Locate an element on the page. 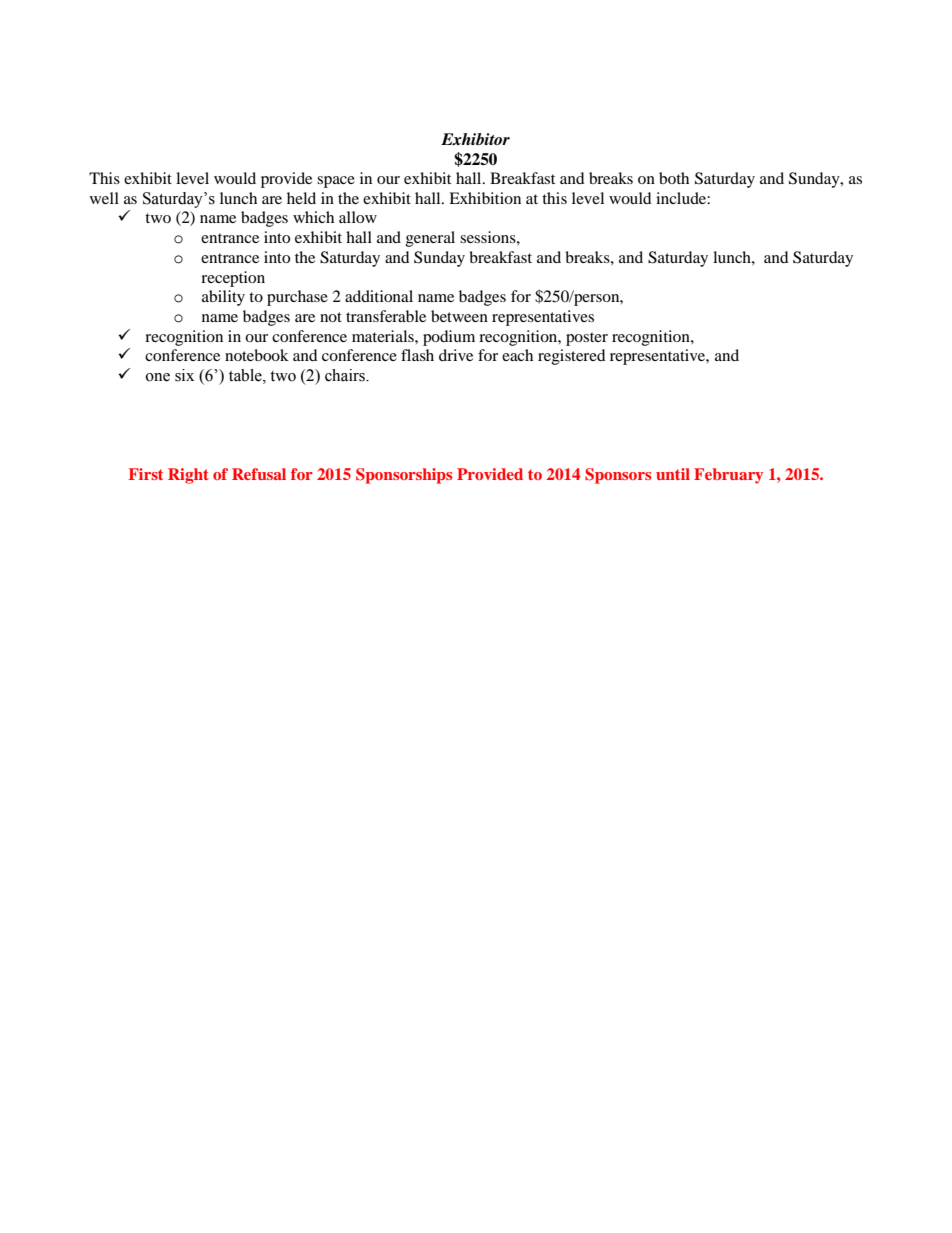  both is located at coordinates (674, 178).
